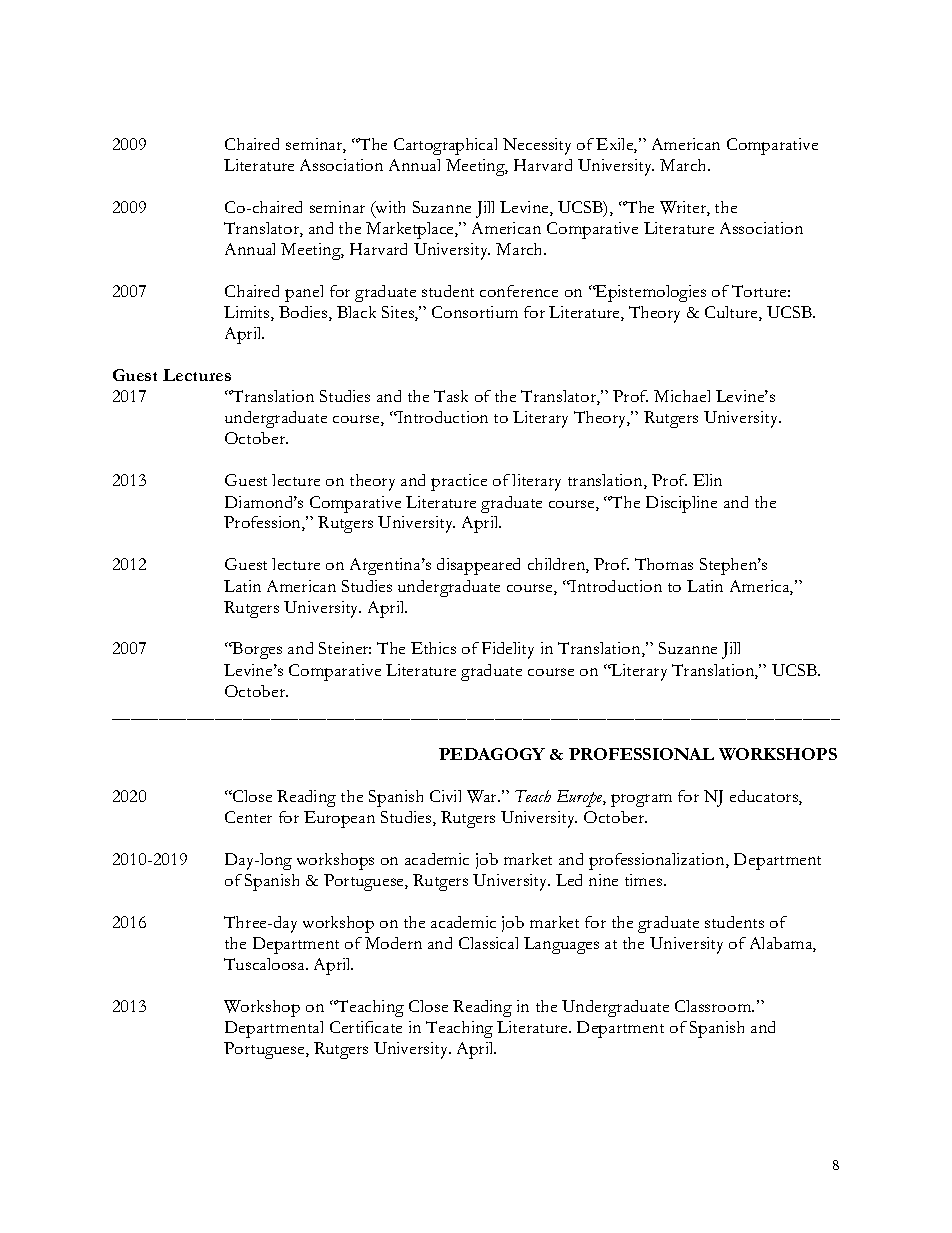  What do you see at coordinates (304, 293) in the screenshot?
I see `panel` at bounding box center [304, 293].
